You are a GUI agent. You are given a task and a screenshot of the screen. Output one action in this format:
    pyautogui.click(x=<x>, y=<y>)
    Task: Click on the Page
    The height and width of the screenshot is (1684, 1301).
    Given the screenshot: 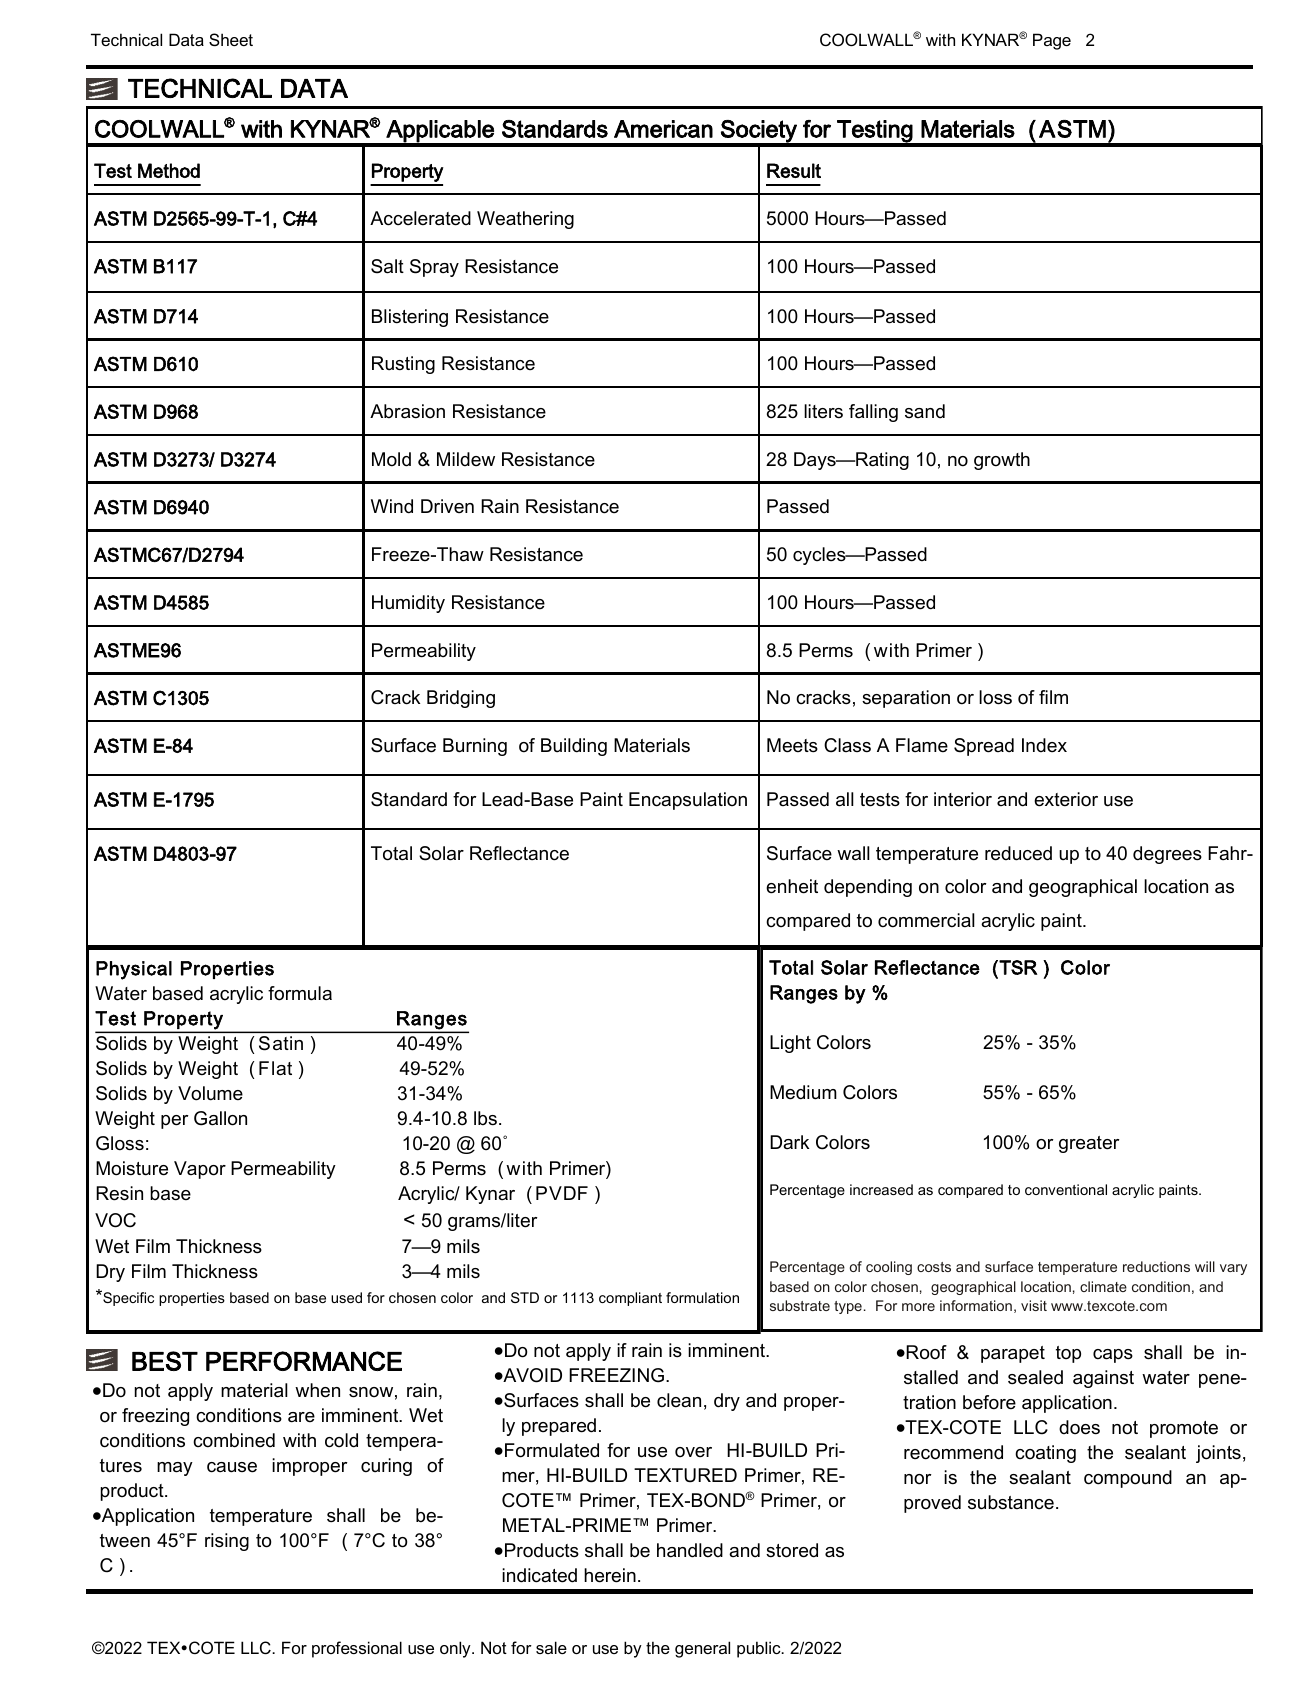 What is the action you would take?
    pyautogui.click(x=1052, y=41)
